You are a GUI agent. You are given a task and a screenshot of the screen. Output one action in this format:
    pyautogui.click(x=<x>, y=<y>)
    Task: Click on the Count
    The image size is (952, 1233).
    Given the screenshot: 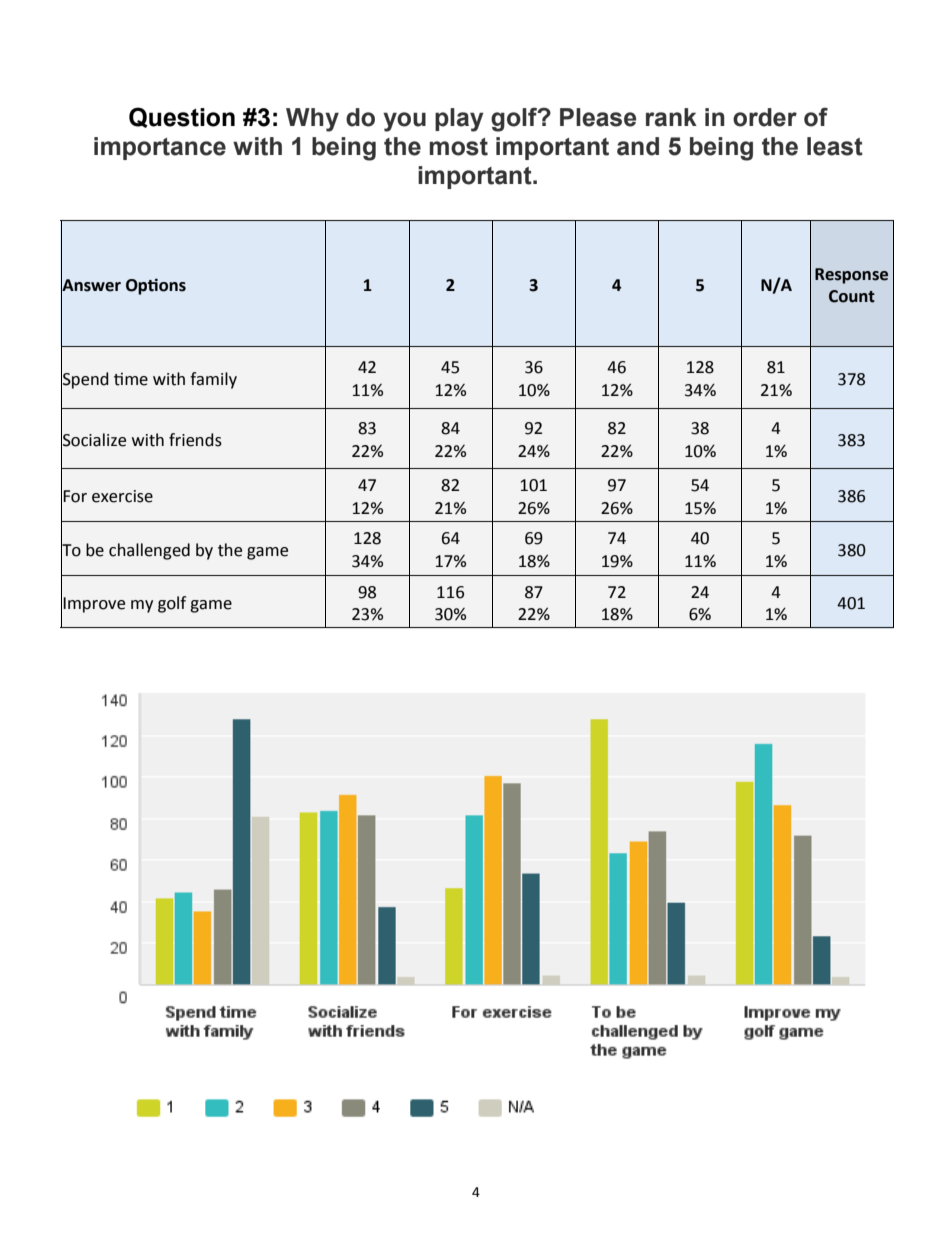 What is the action you would take?
    pyautogui.click(x=852, y=296)
